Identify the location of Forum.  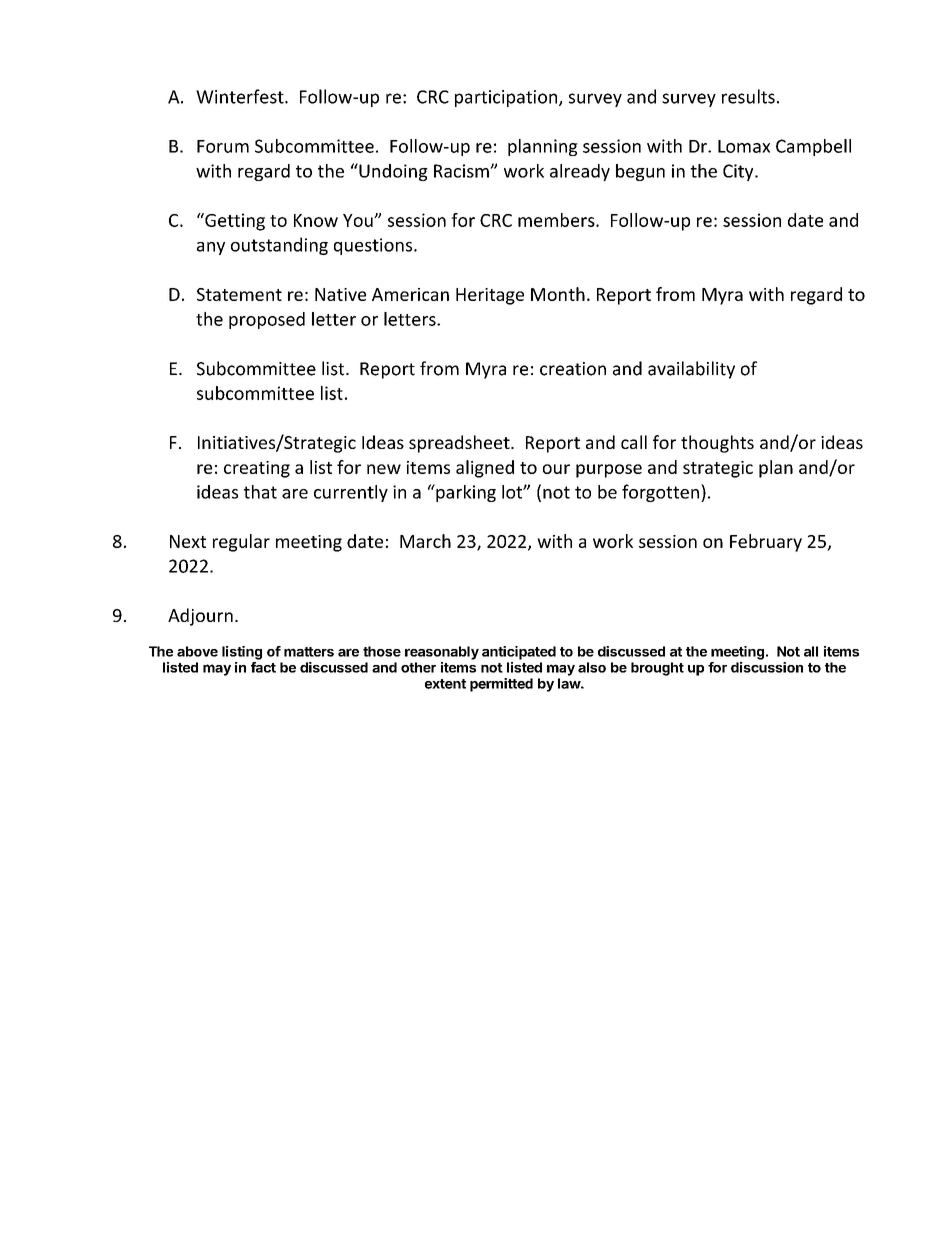
(223, 146).
